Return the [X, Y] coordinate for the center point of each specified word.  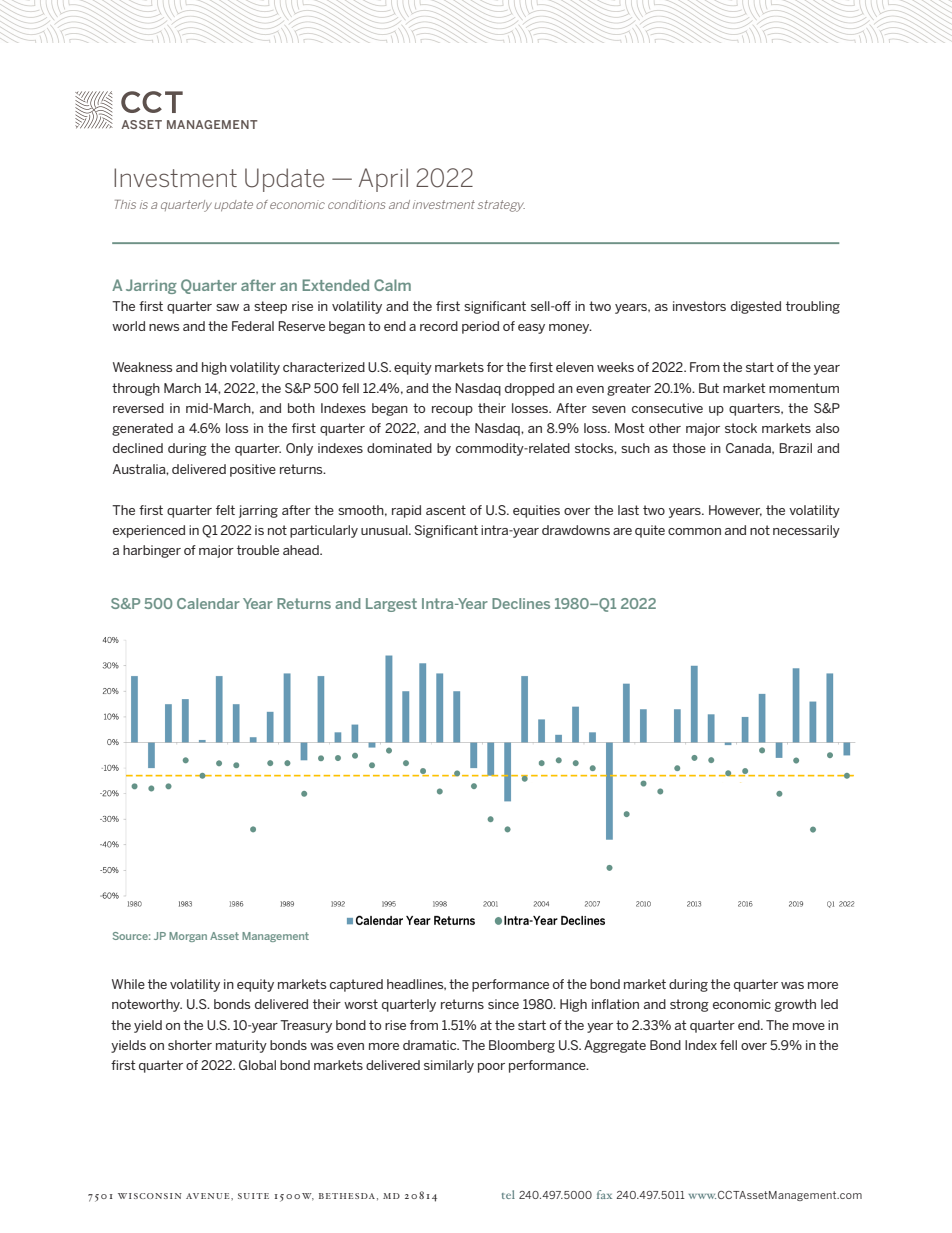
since [503, 1004]
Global [257, 1065]
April [383, 180]
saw [227, 307]
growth [795, 1005]
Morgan [188, 937]
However [735, 510]
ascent [446, 510]
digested [756, 307]
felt [225, 510]
